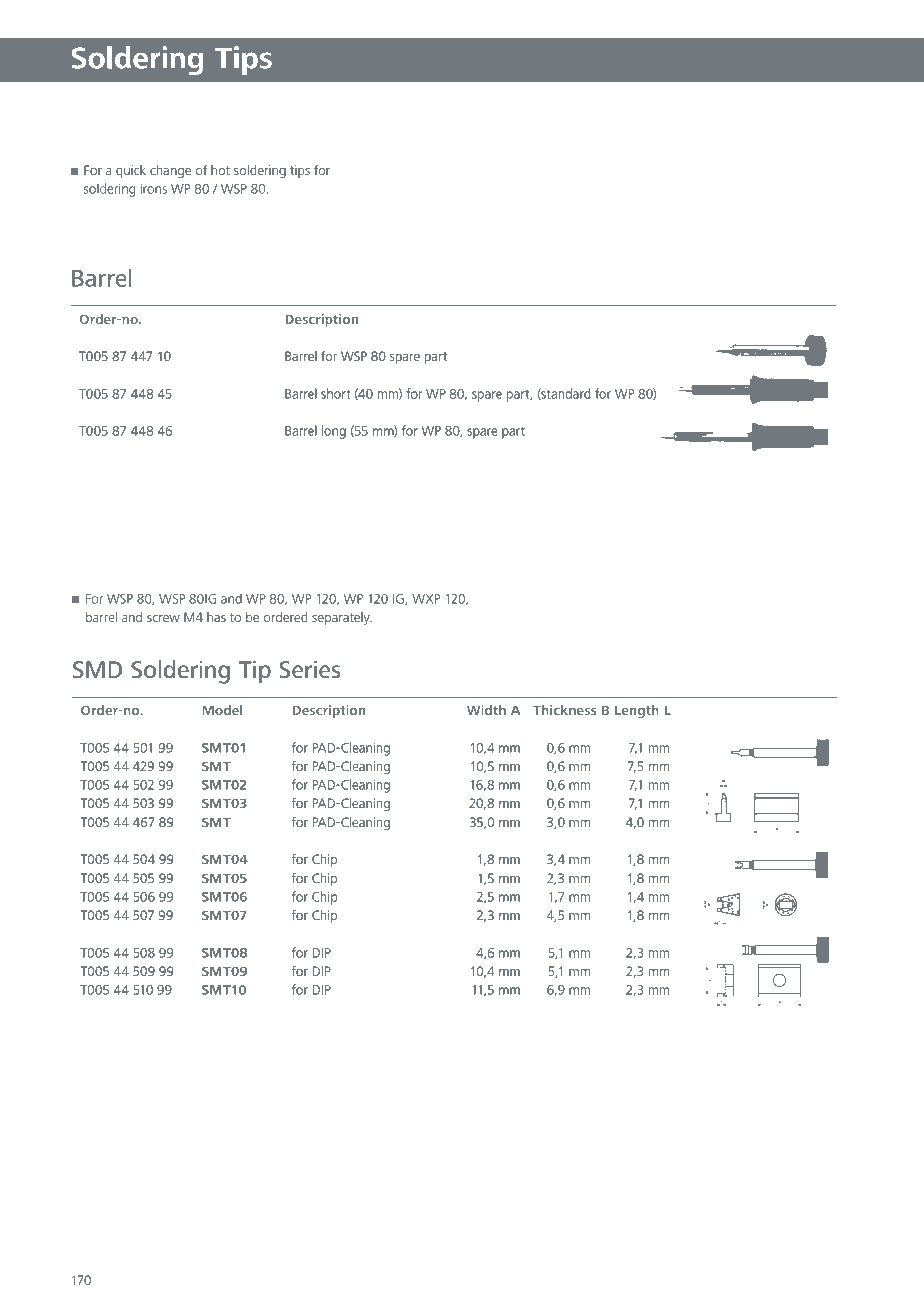  I want to click on short, so click(335, 393).
